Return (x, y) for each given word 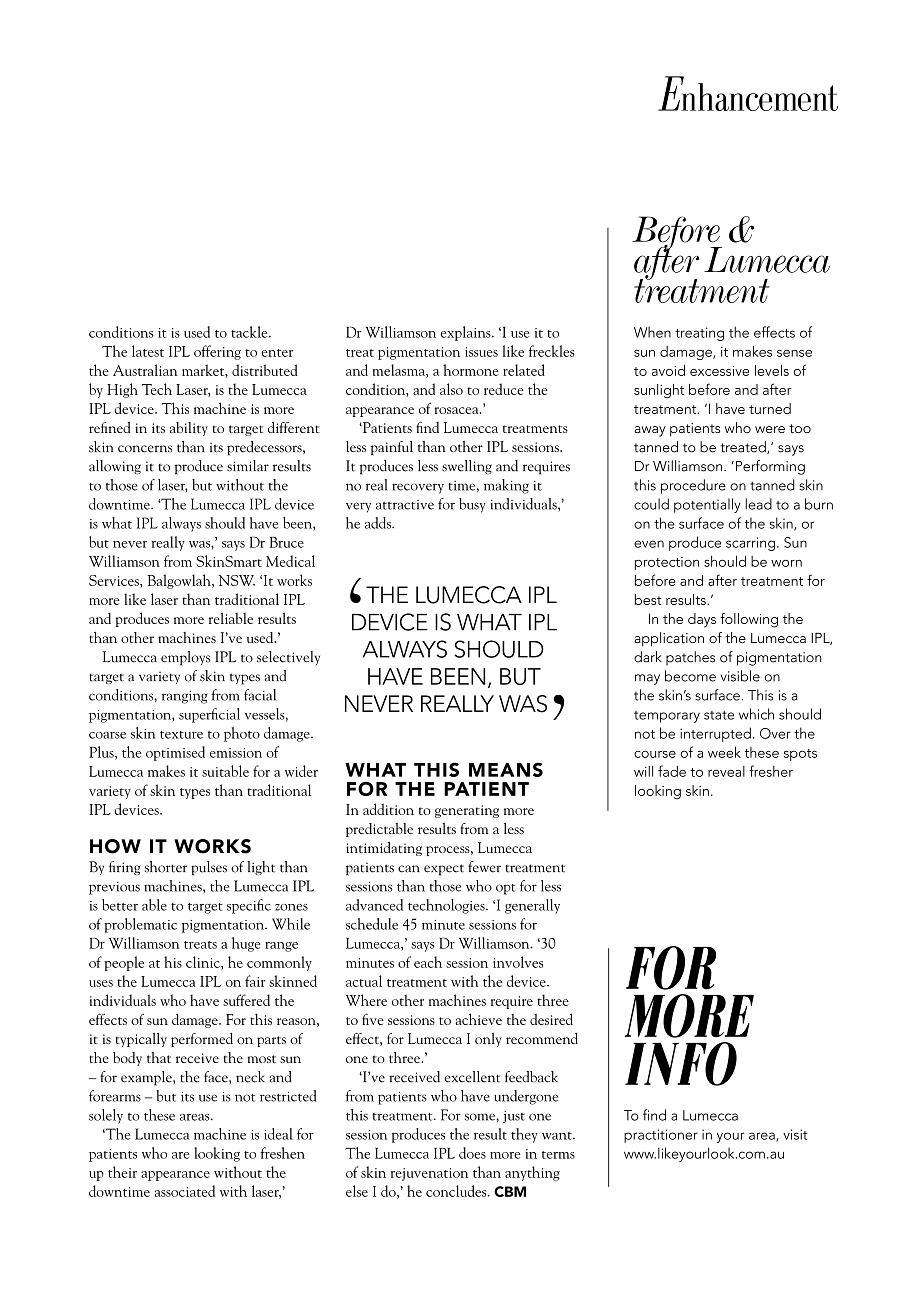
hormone (471, 370)
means (506, 769)
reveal (726, 771)
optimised (175, 753)
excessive (719, 371)
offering (217, 352)
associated (184, 1191)
